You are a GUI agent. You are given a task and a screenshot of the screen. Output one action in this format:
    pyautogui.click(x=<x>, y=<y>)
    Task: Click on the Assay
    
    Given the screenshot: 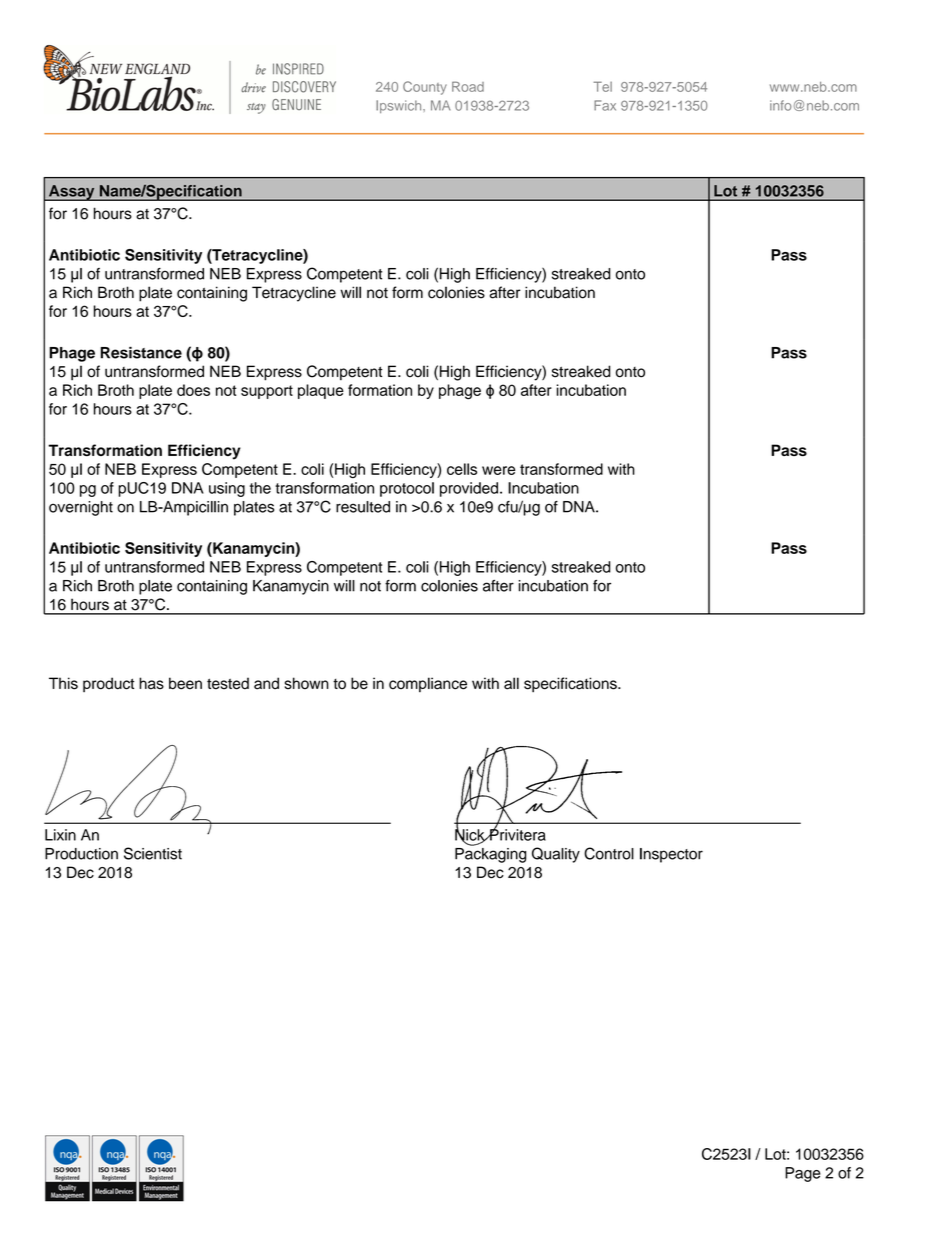 What is the action you would take?
    pyautogui.click(x=71, y=193)
